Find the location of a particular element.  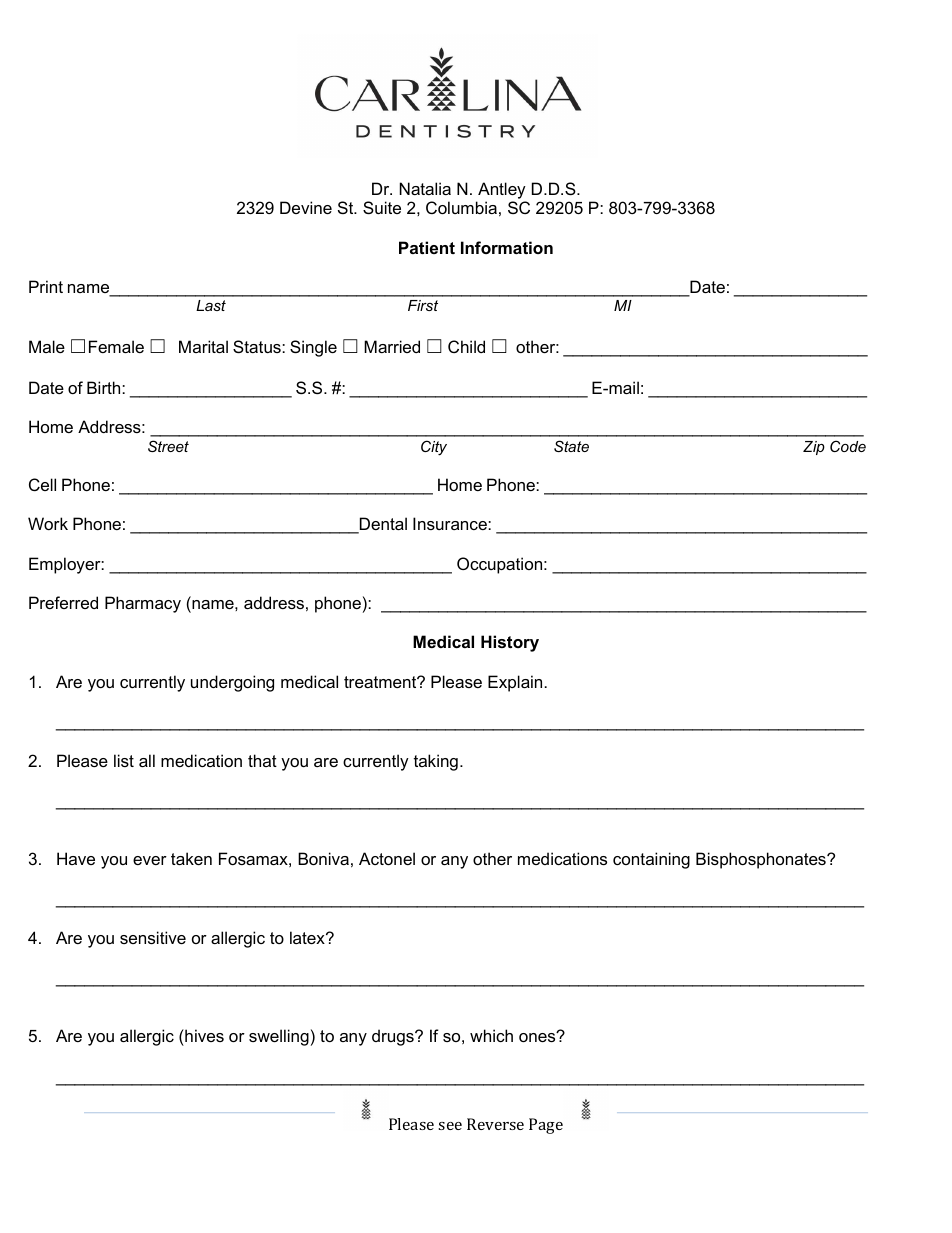

taken is located at coordinates (191, 858).
